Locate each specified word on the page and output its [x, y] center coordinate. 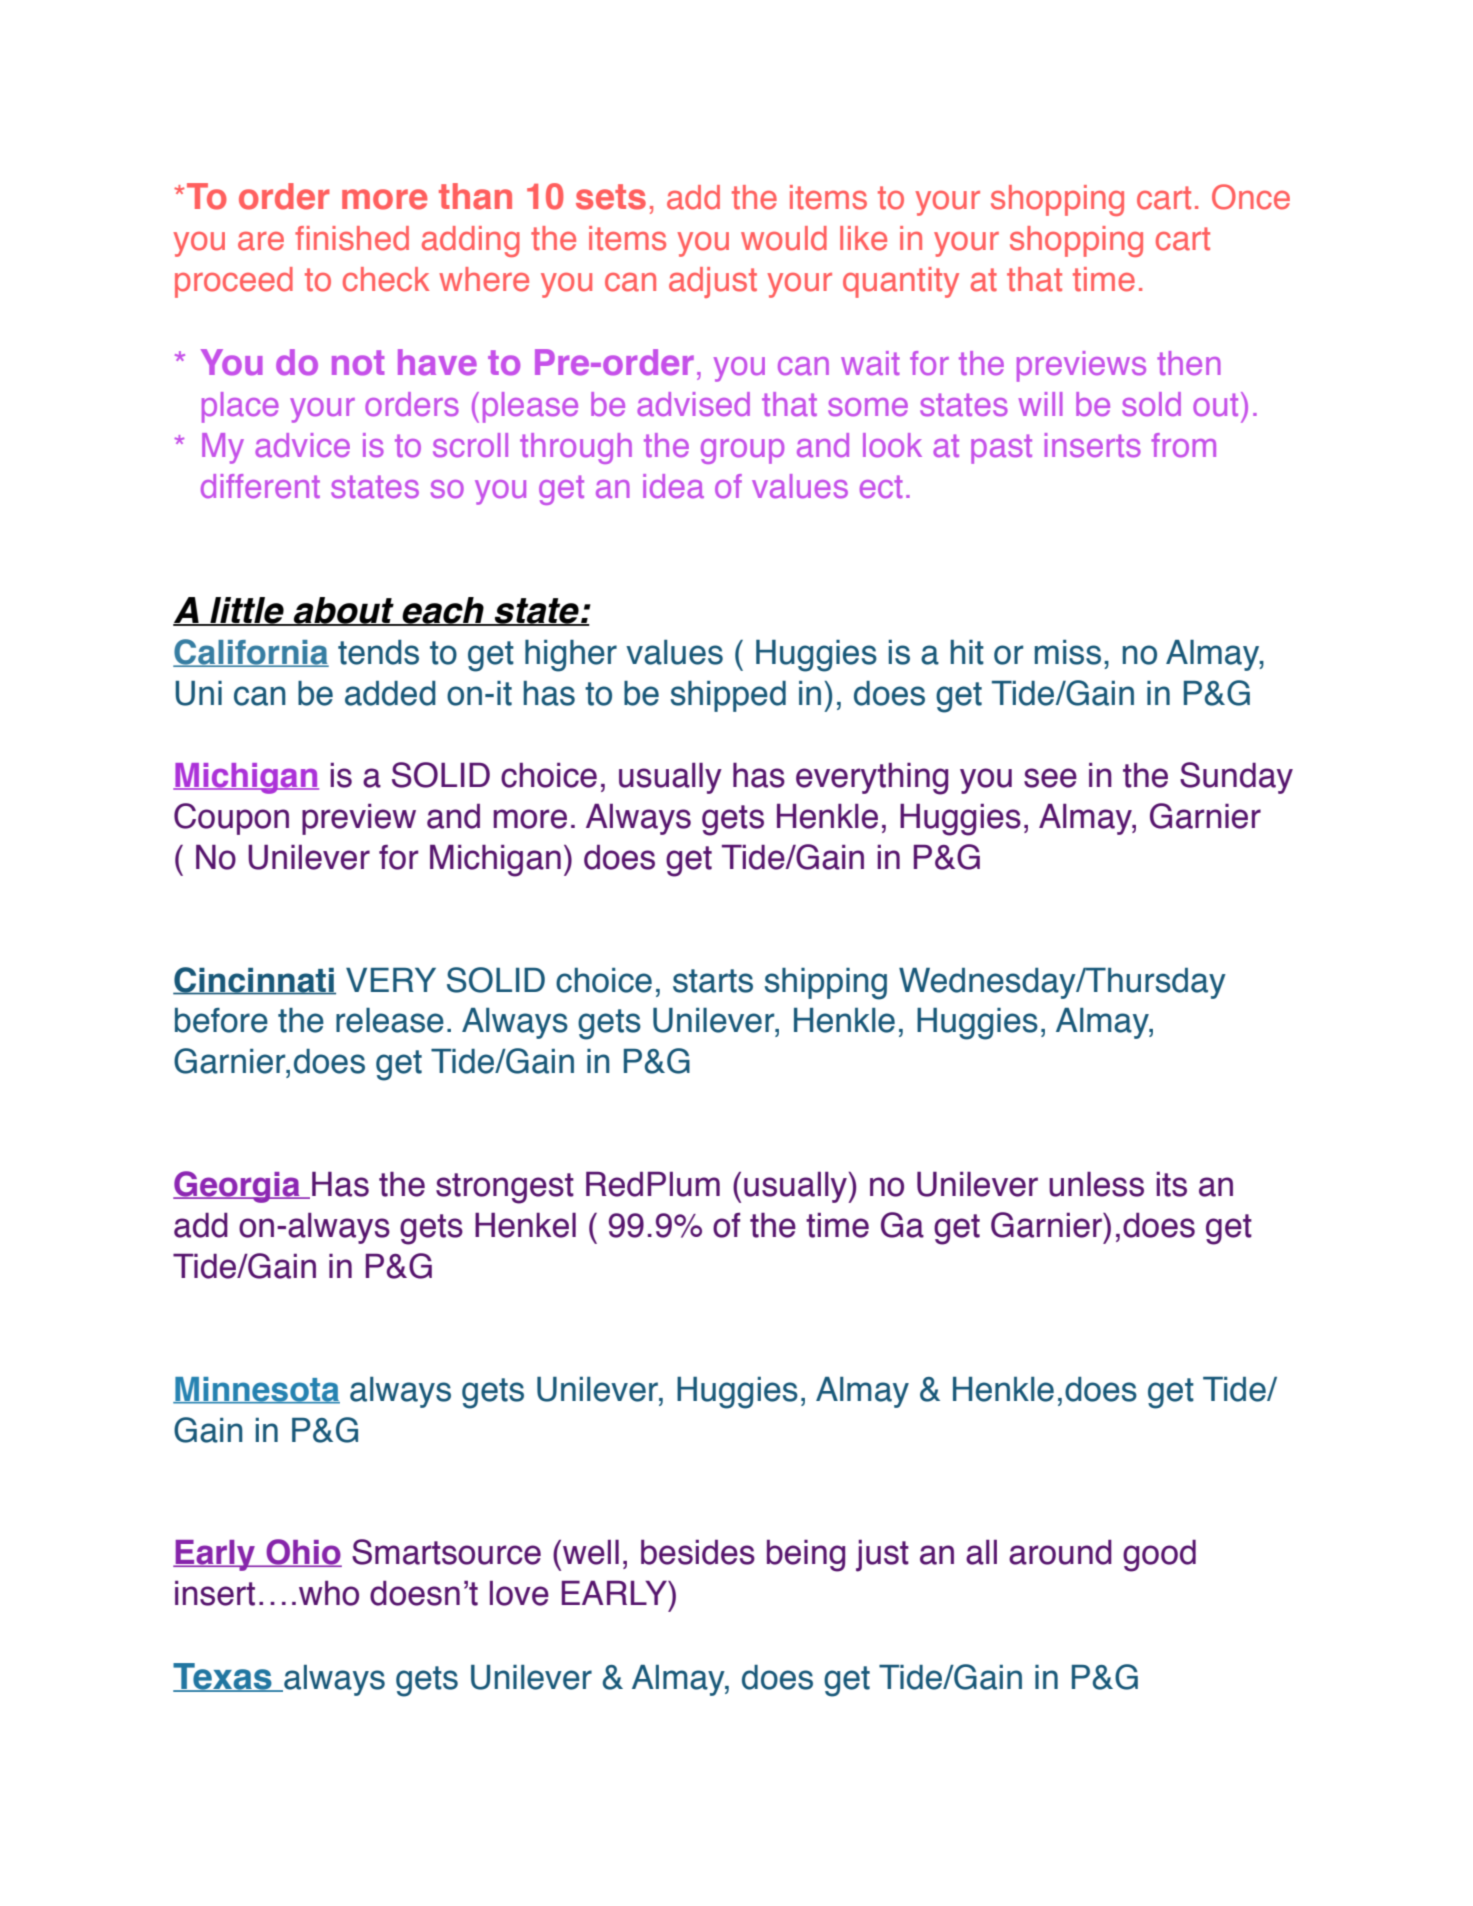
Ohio [303, 1553]
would [784, 238]
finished [352, 238]
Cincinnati [254, 981]
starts [713, 981]
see [1050, 778]
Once [1251, 197]
